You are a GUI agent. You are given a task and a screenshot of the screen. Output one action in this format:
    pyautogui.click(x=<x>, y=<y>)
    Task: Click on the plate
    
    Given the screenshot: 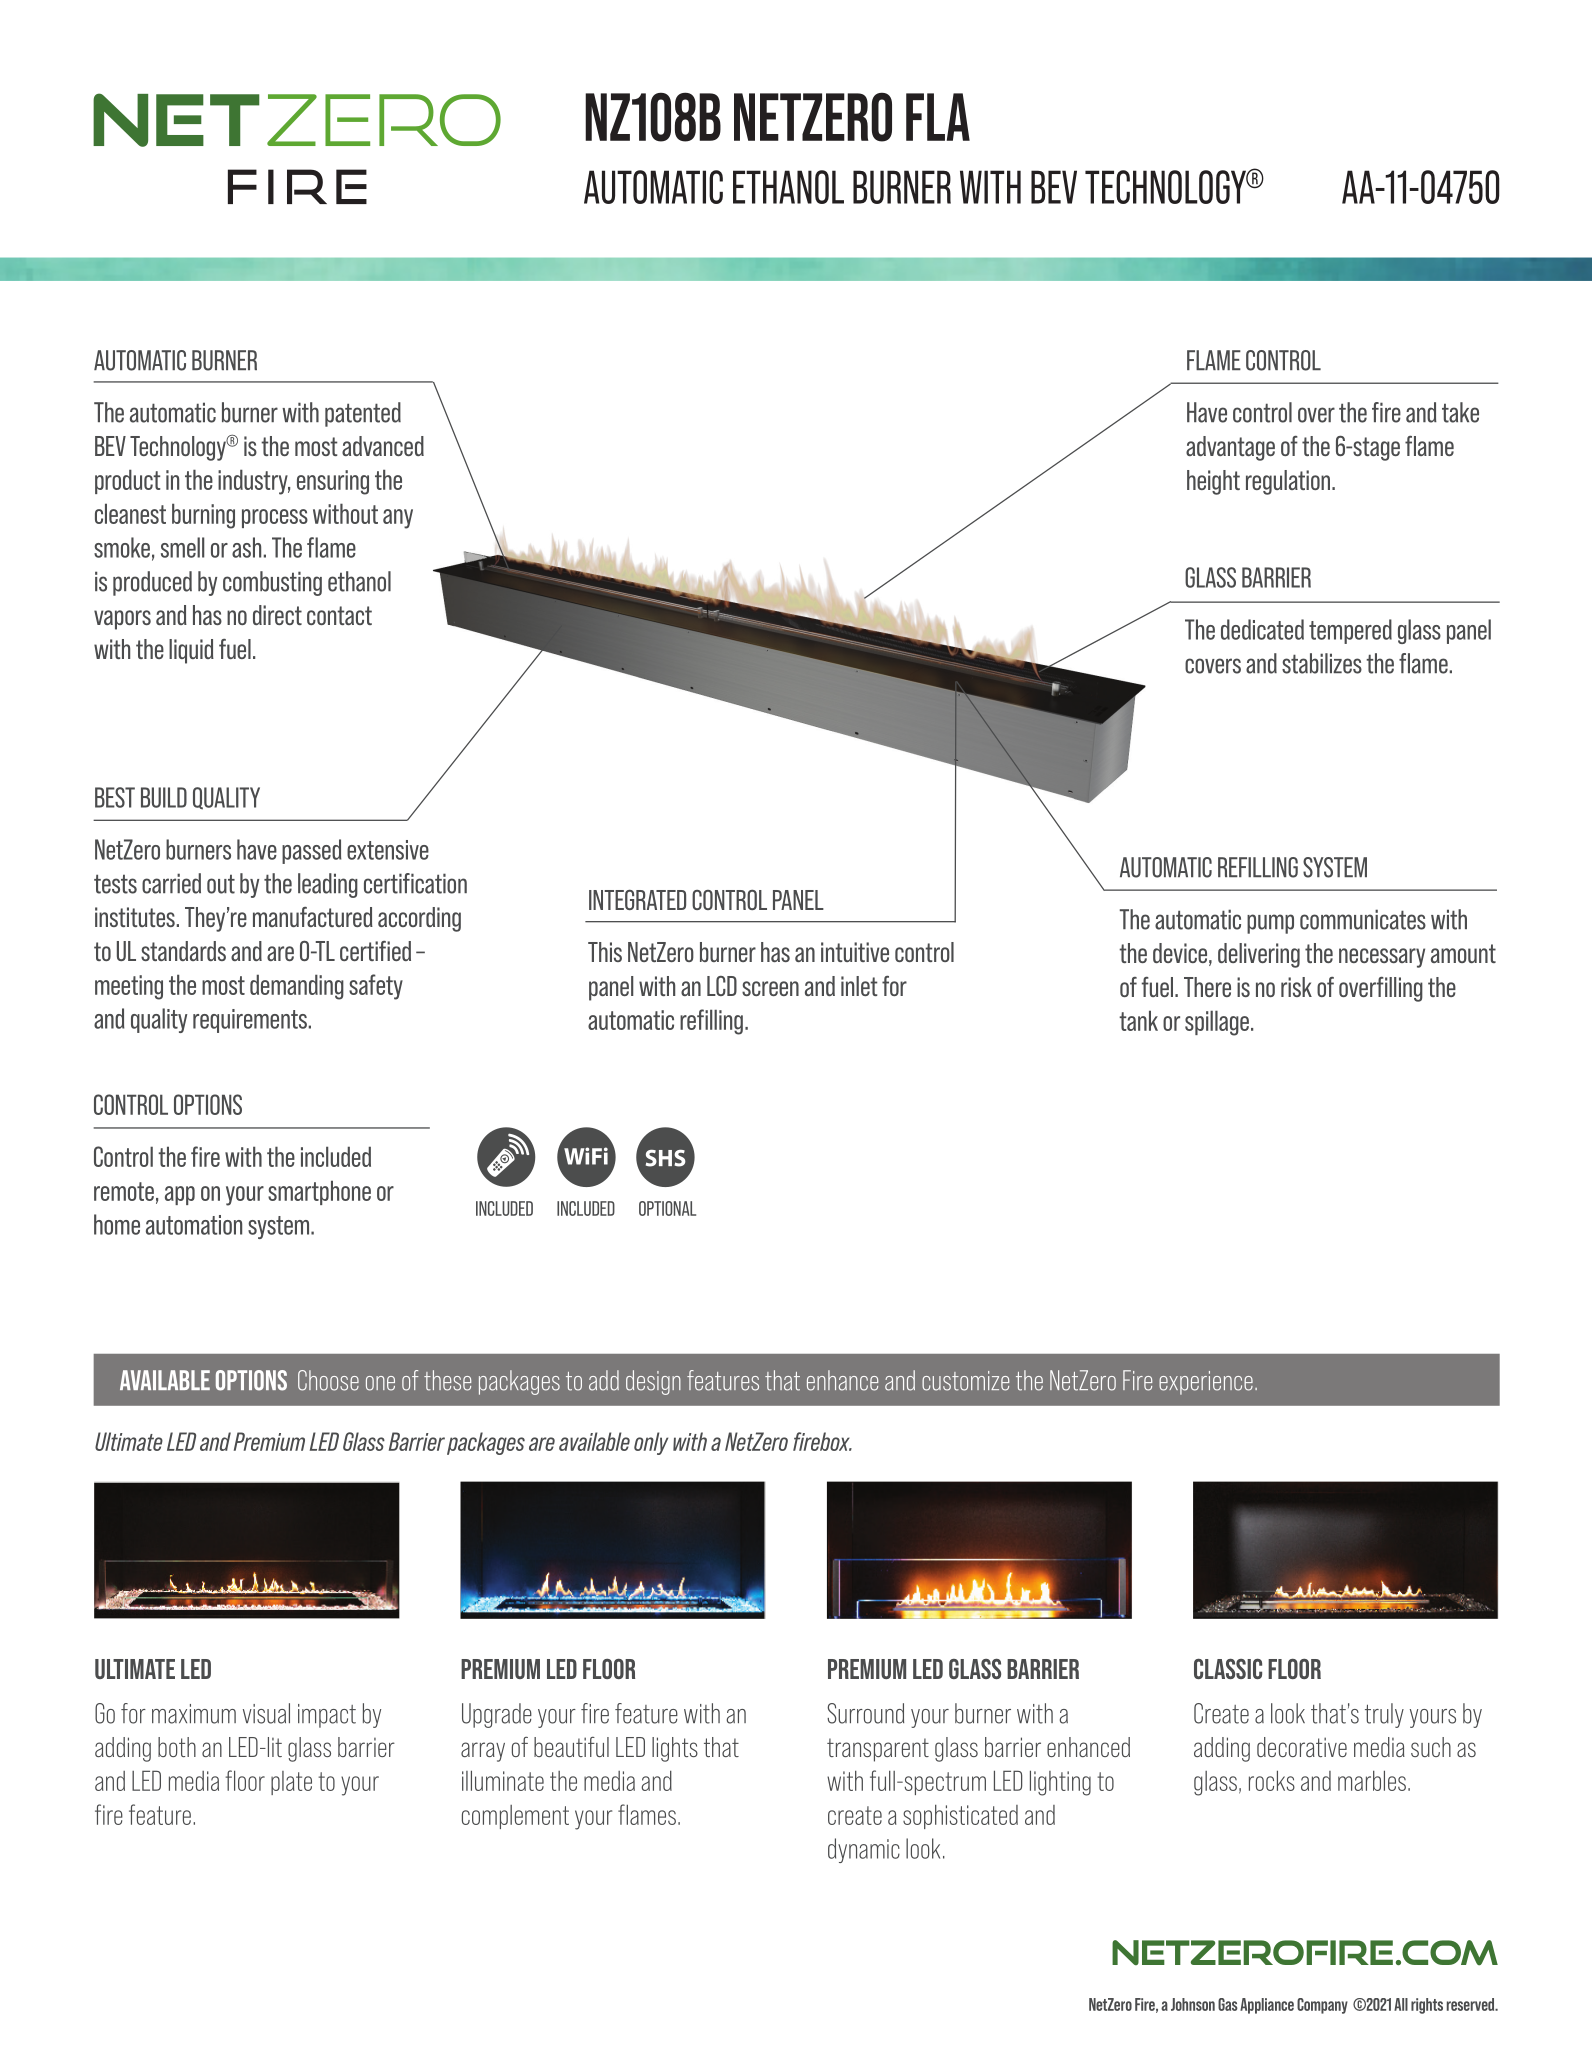 What is the action you would take?
    pyautogui.click(x=291, y=1783)
